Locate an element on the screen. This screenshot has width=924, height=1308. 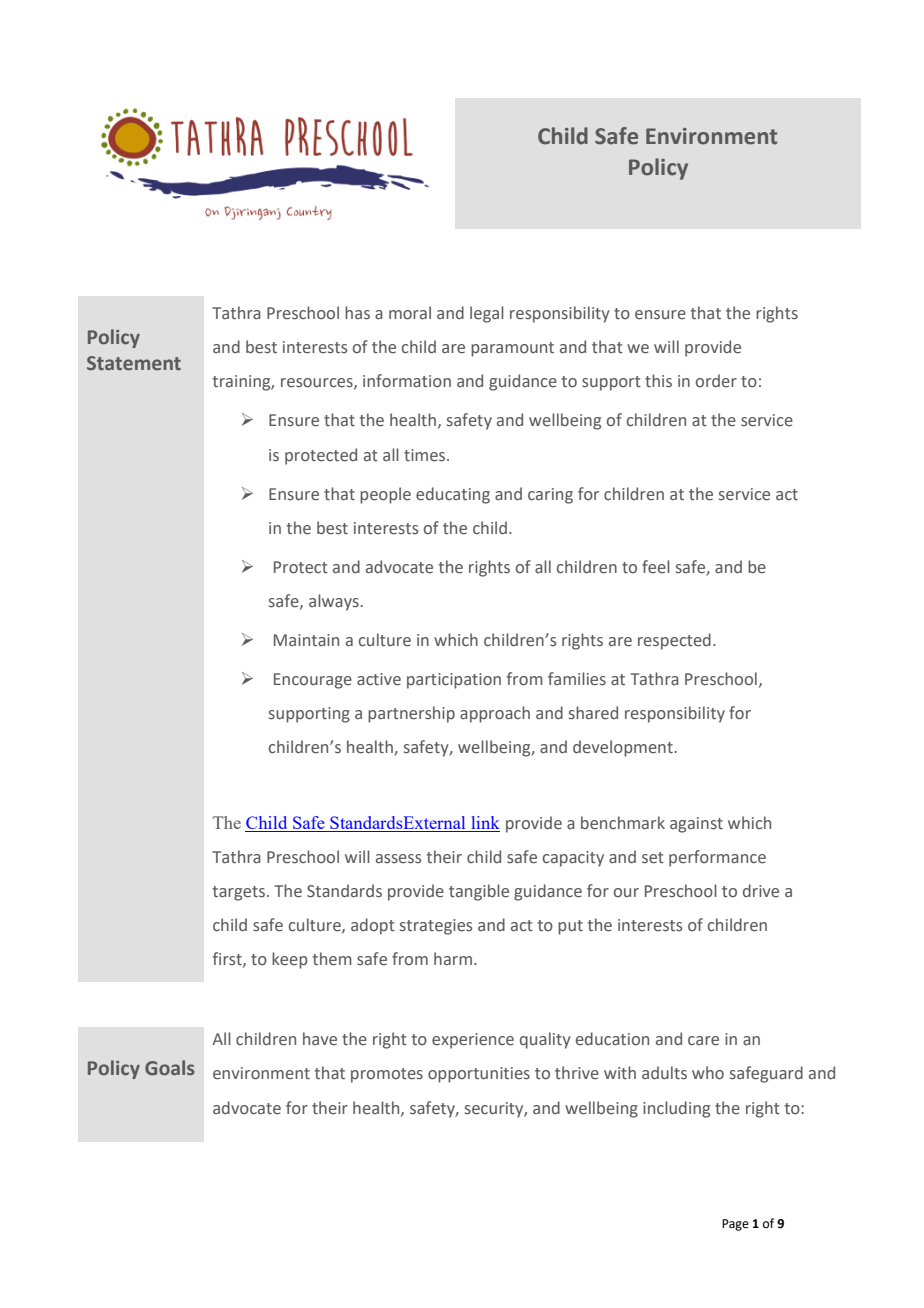
link is located at coordinates (485, 822).
